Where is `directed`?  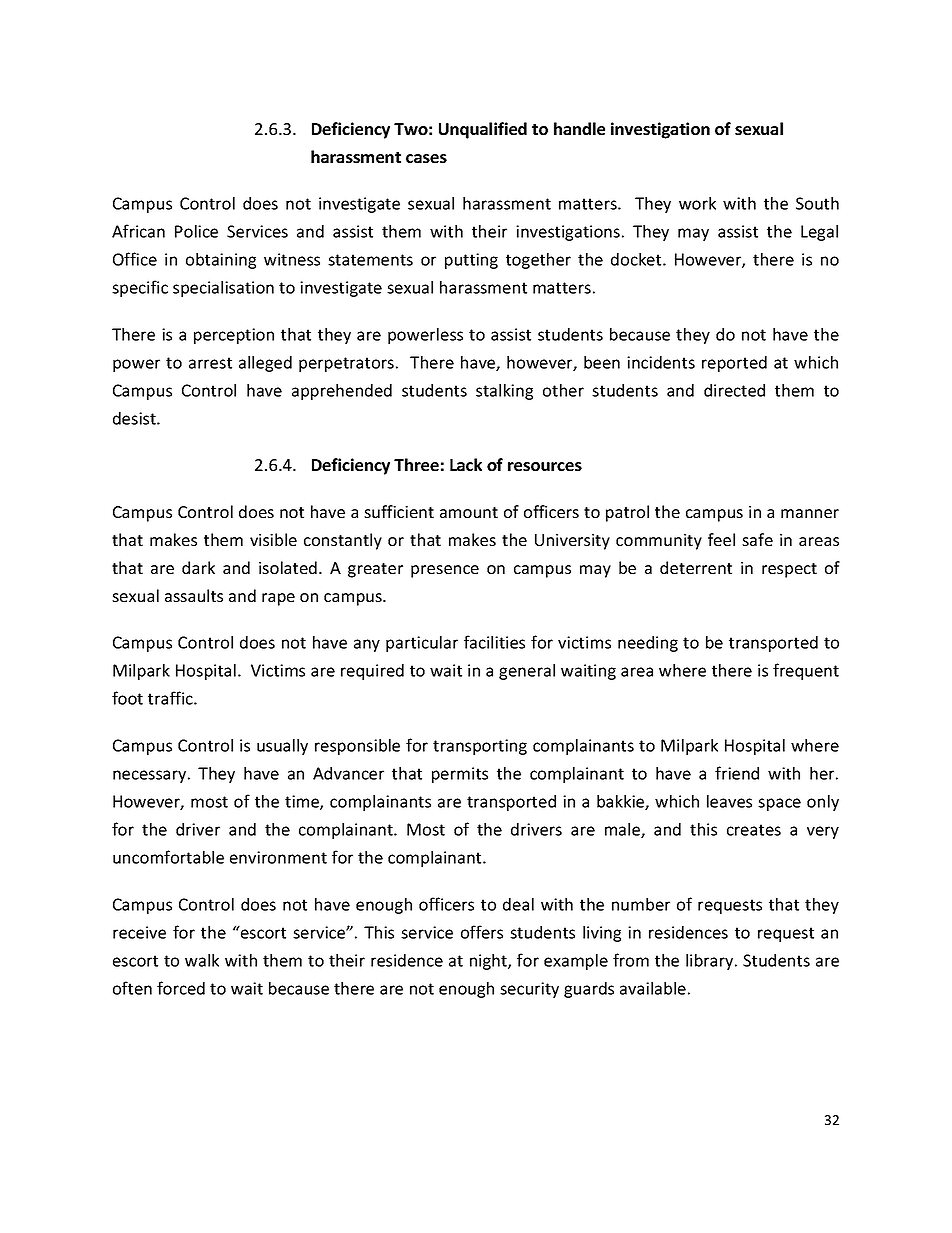 directed is located at coordinates (734, 390).
